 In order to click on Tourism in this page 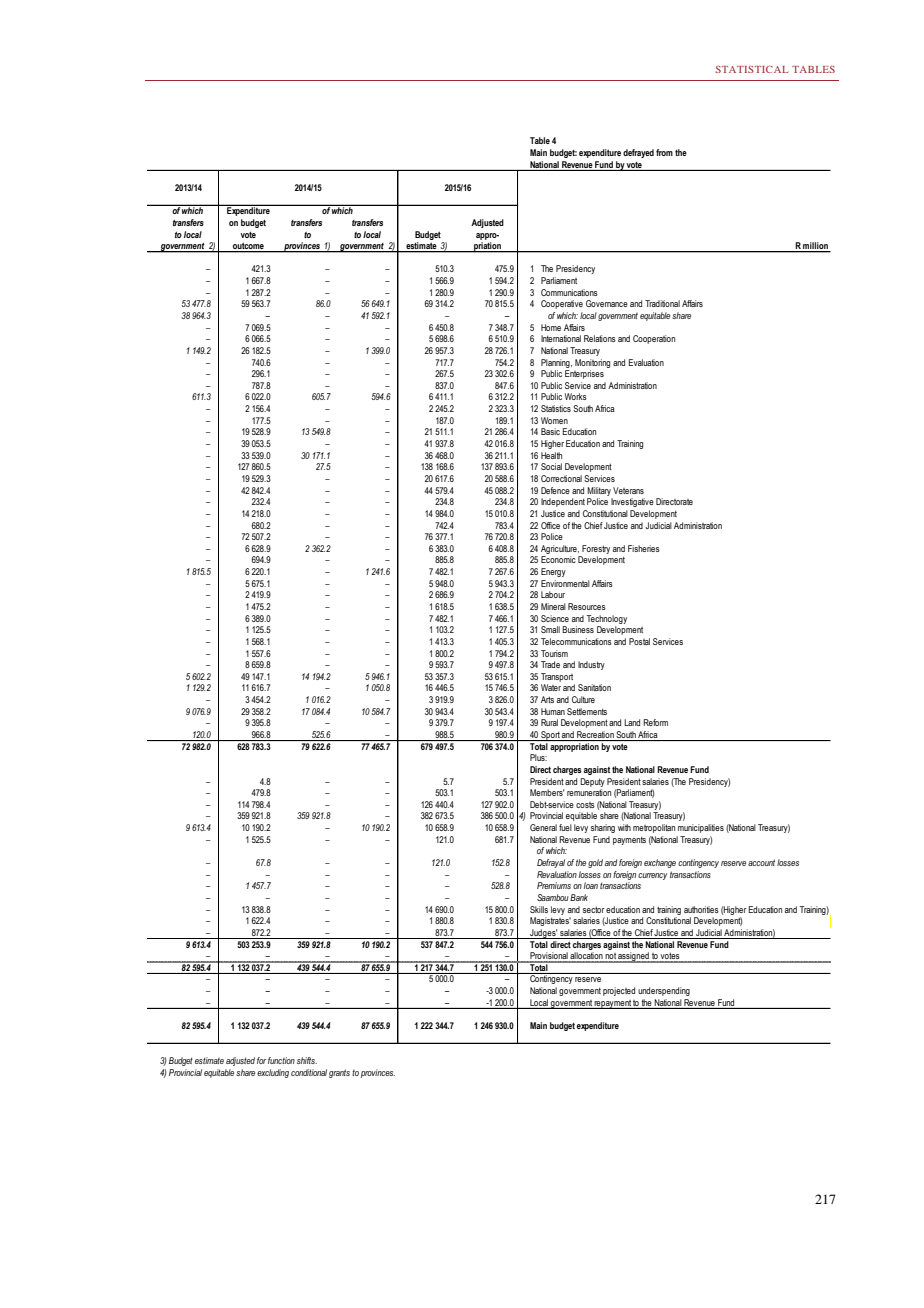, I will do `click(554, 653)`.
